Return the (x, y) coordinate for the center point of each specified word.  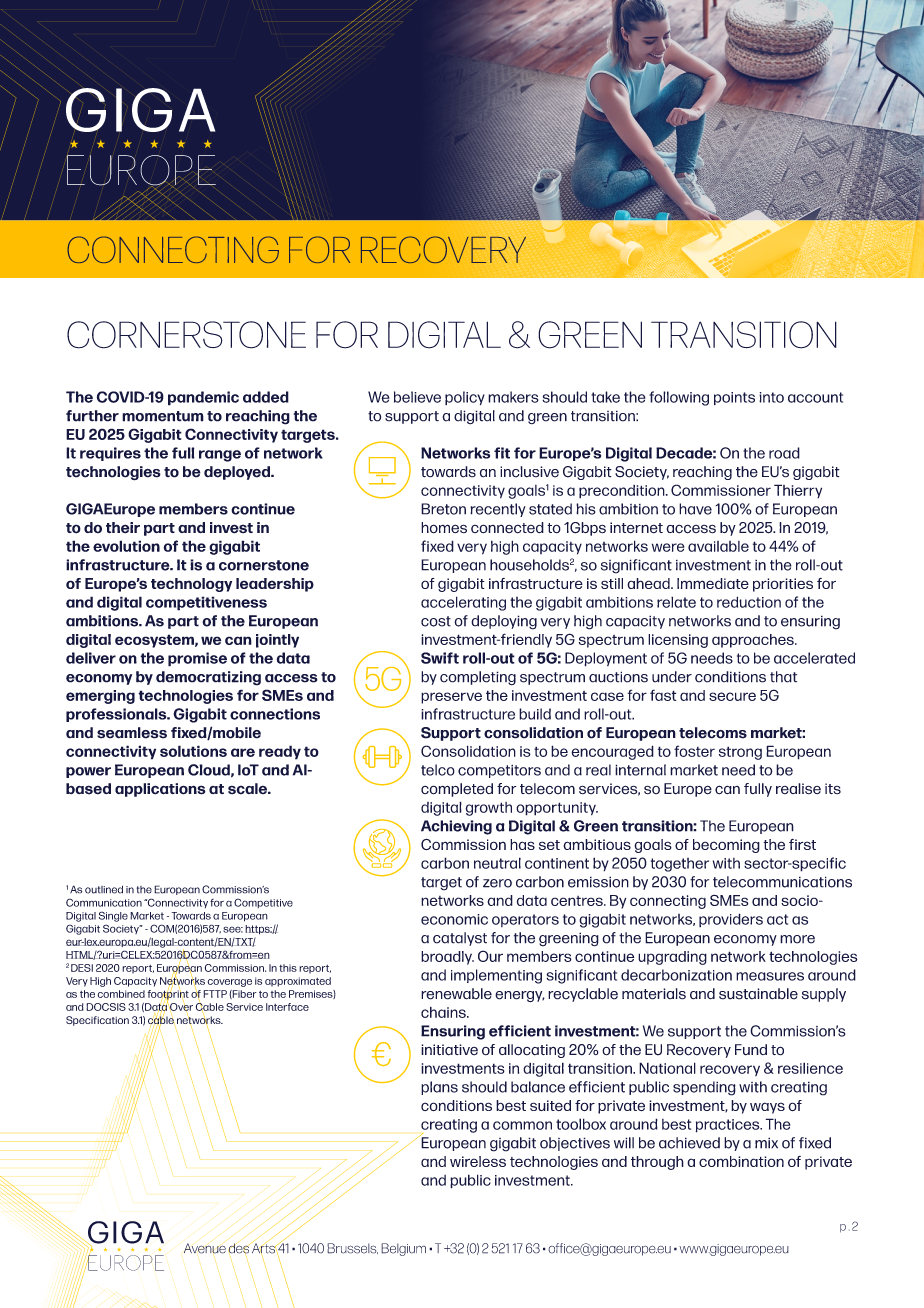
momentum (163, 416)
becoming (726, 846)
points (734, 398)
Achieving (456, 827)
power (88, 772)
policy (465, 398)
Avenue (205, 1248)
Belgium (403, 1249)
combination (741, 1161)
